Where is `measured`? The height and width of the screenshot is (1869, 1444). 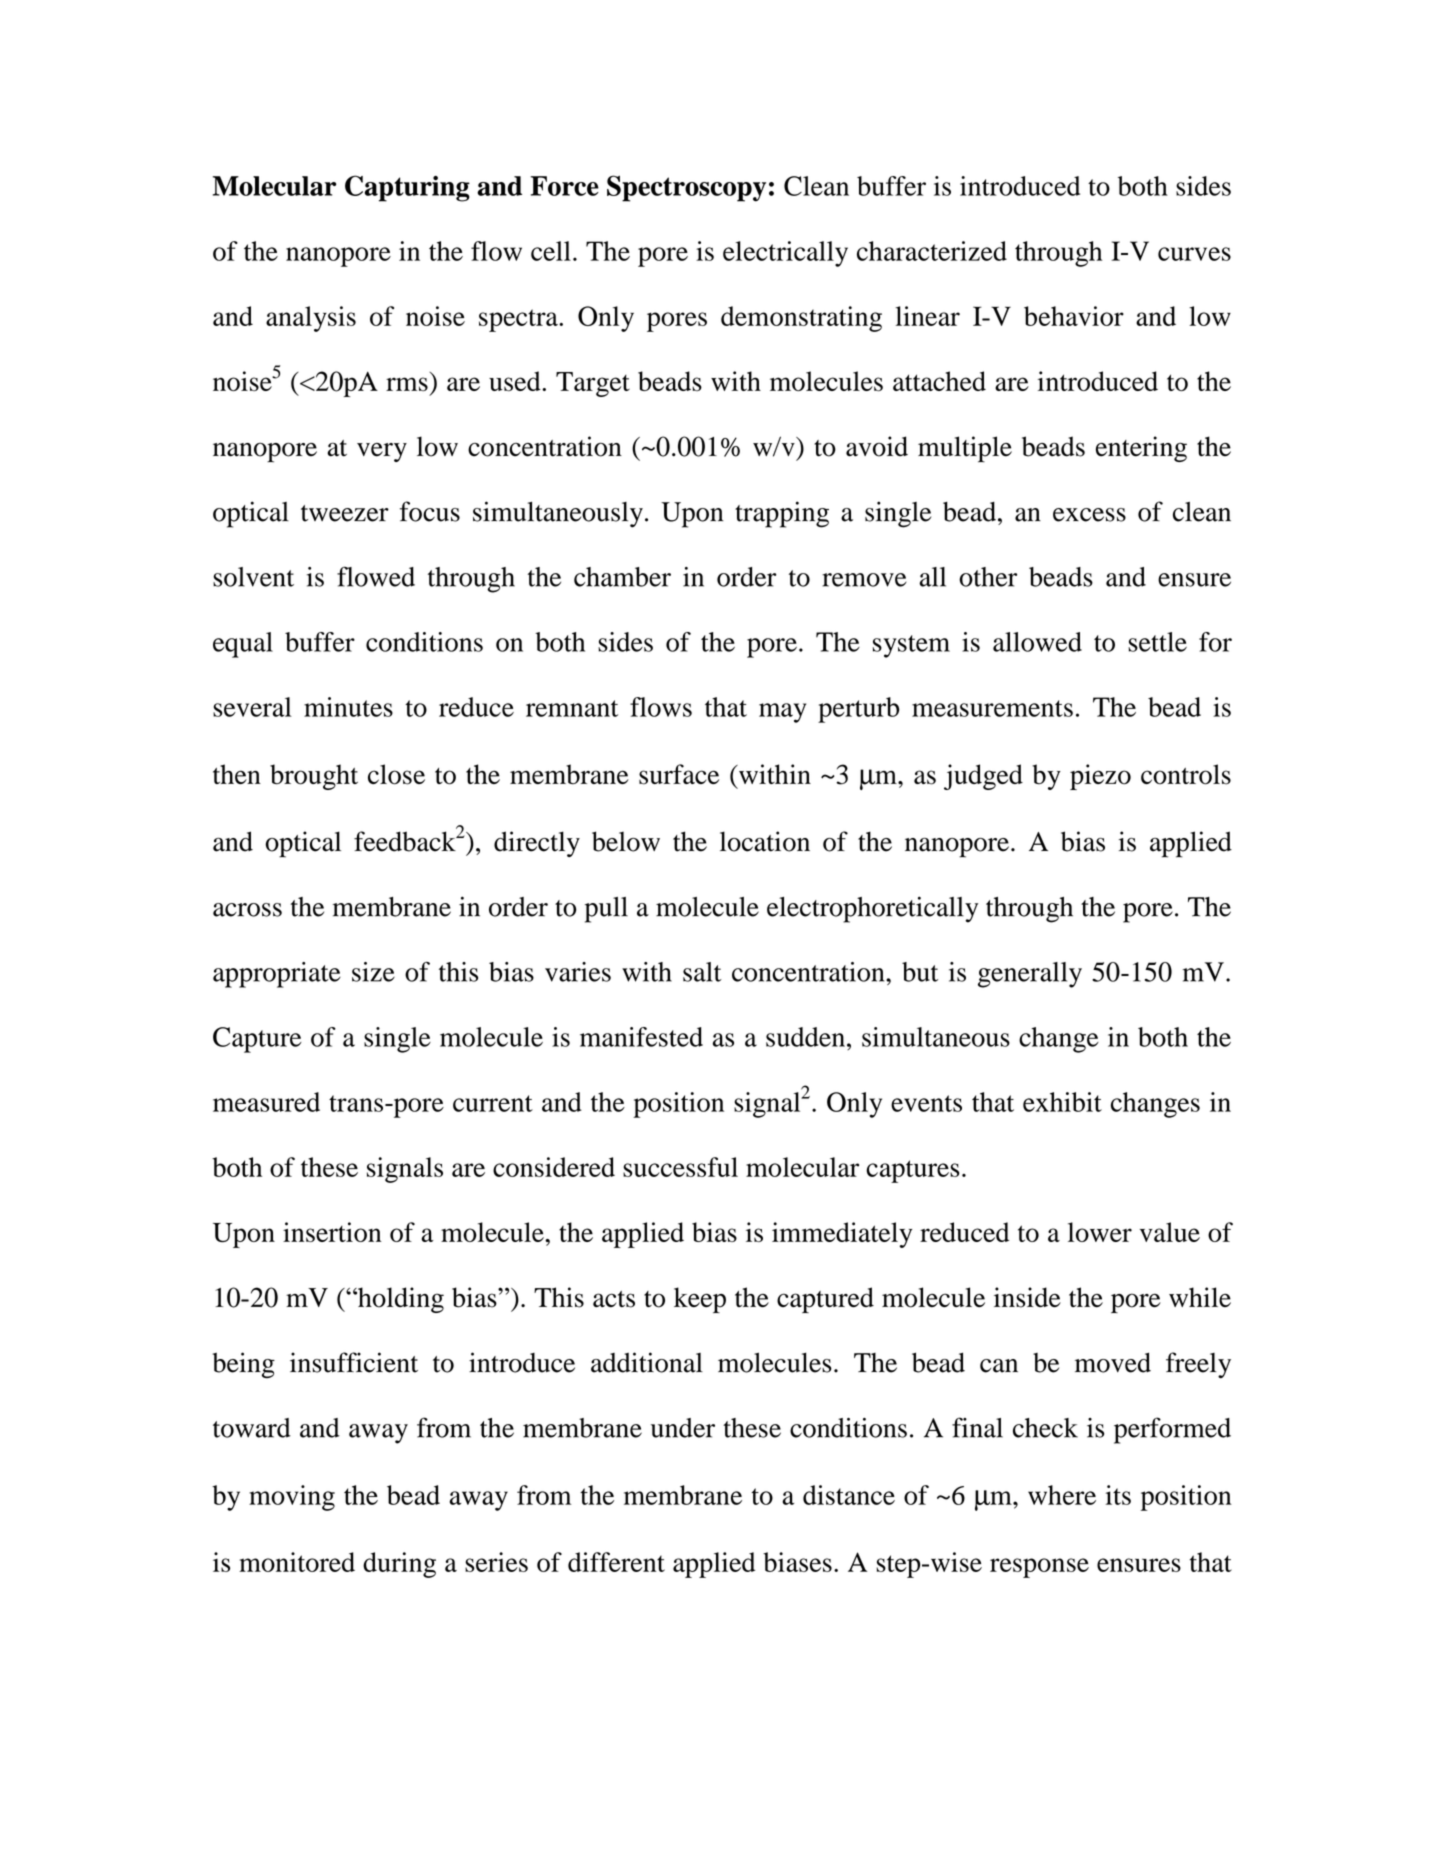 measured is located at coordinates (266, 1102).
